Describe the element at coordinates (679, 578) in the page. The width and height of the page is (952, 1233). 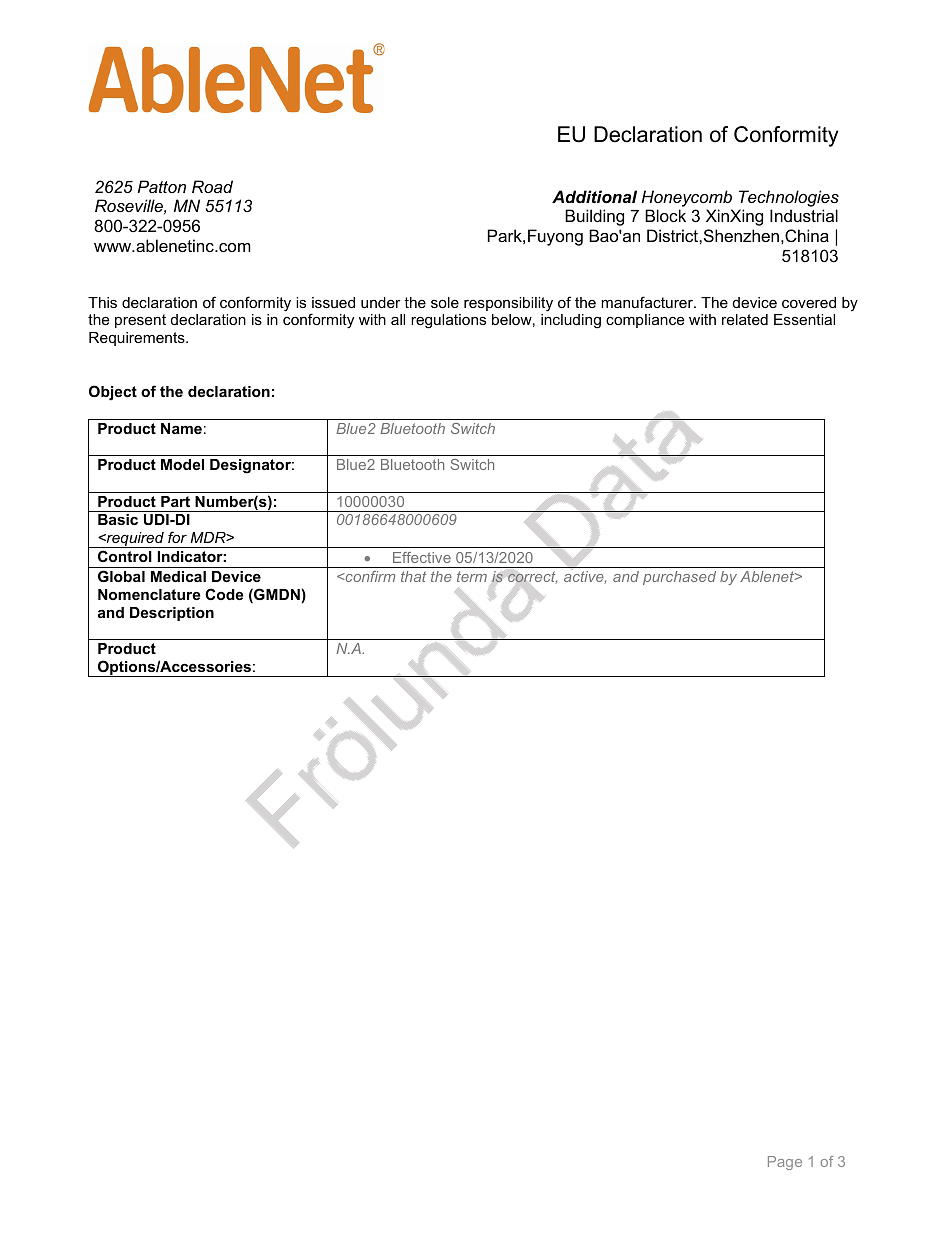
I see `purchased` at that location.
